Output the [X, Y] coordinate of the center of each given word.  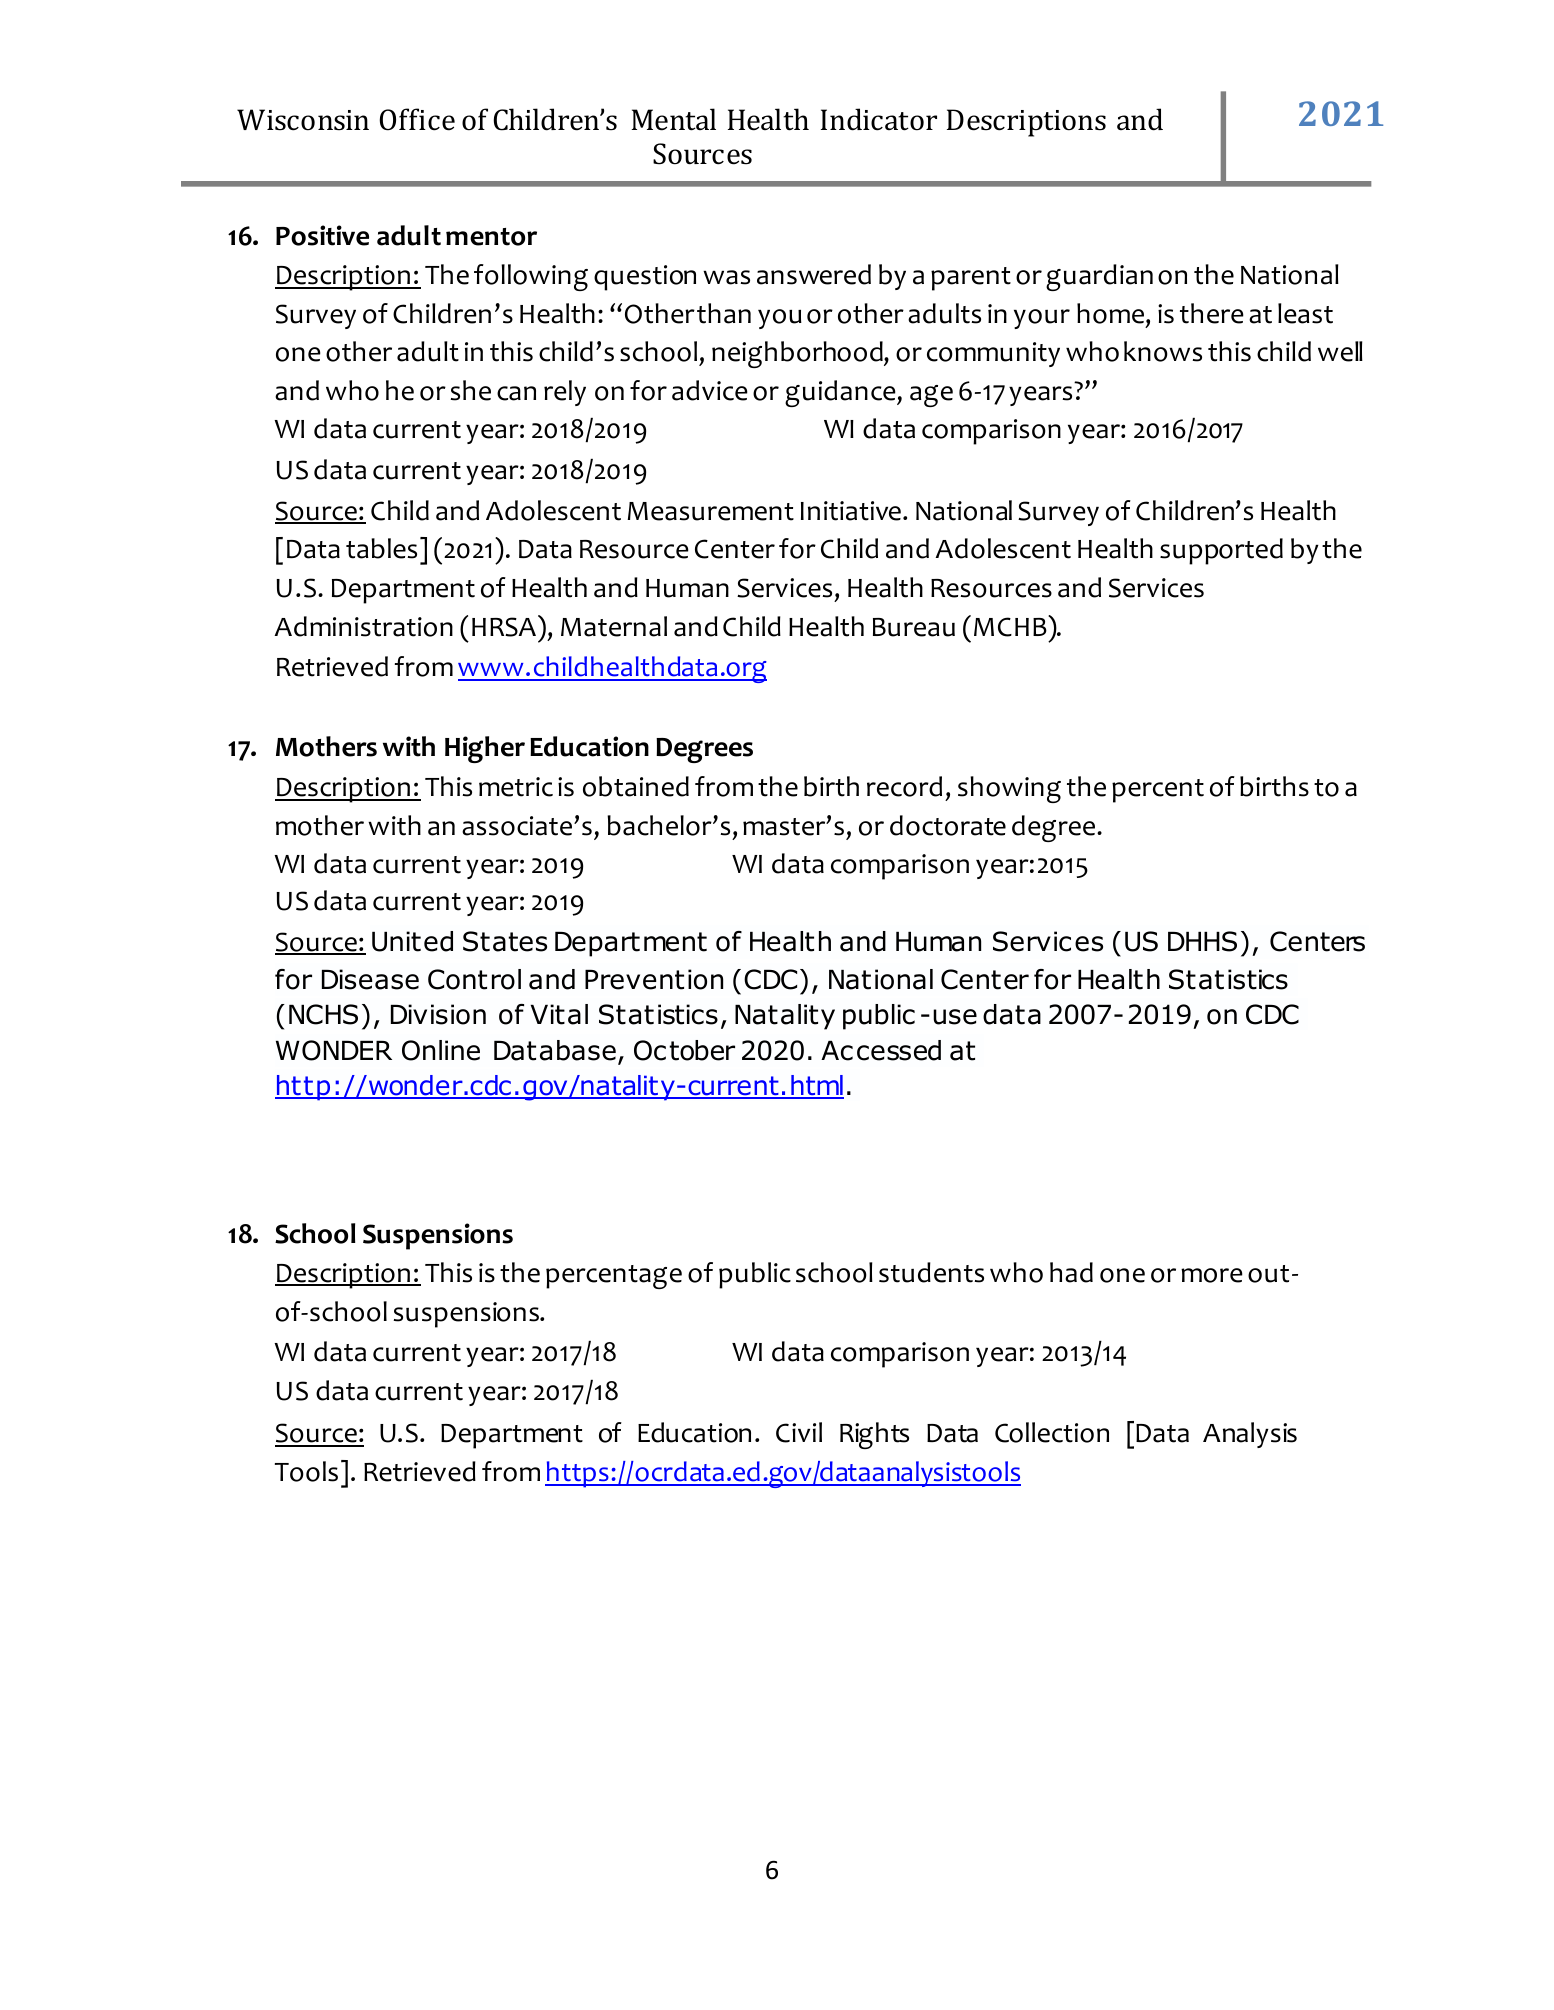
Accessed [881, 1050]
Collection [1052, 1432]
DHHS [1202, 941]
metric [516, 787]
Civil [799, 1432]
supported [1221, 551]
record [904, 786]
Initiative [851, 511]
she [470, 390]
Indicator [879, 119]
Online [441, 1050]
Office [417, 119]
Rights [874, 1435]
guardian [1099, 277]
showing [1009, 789]
